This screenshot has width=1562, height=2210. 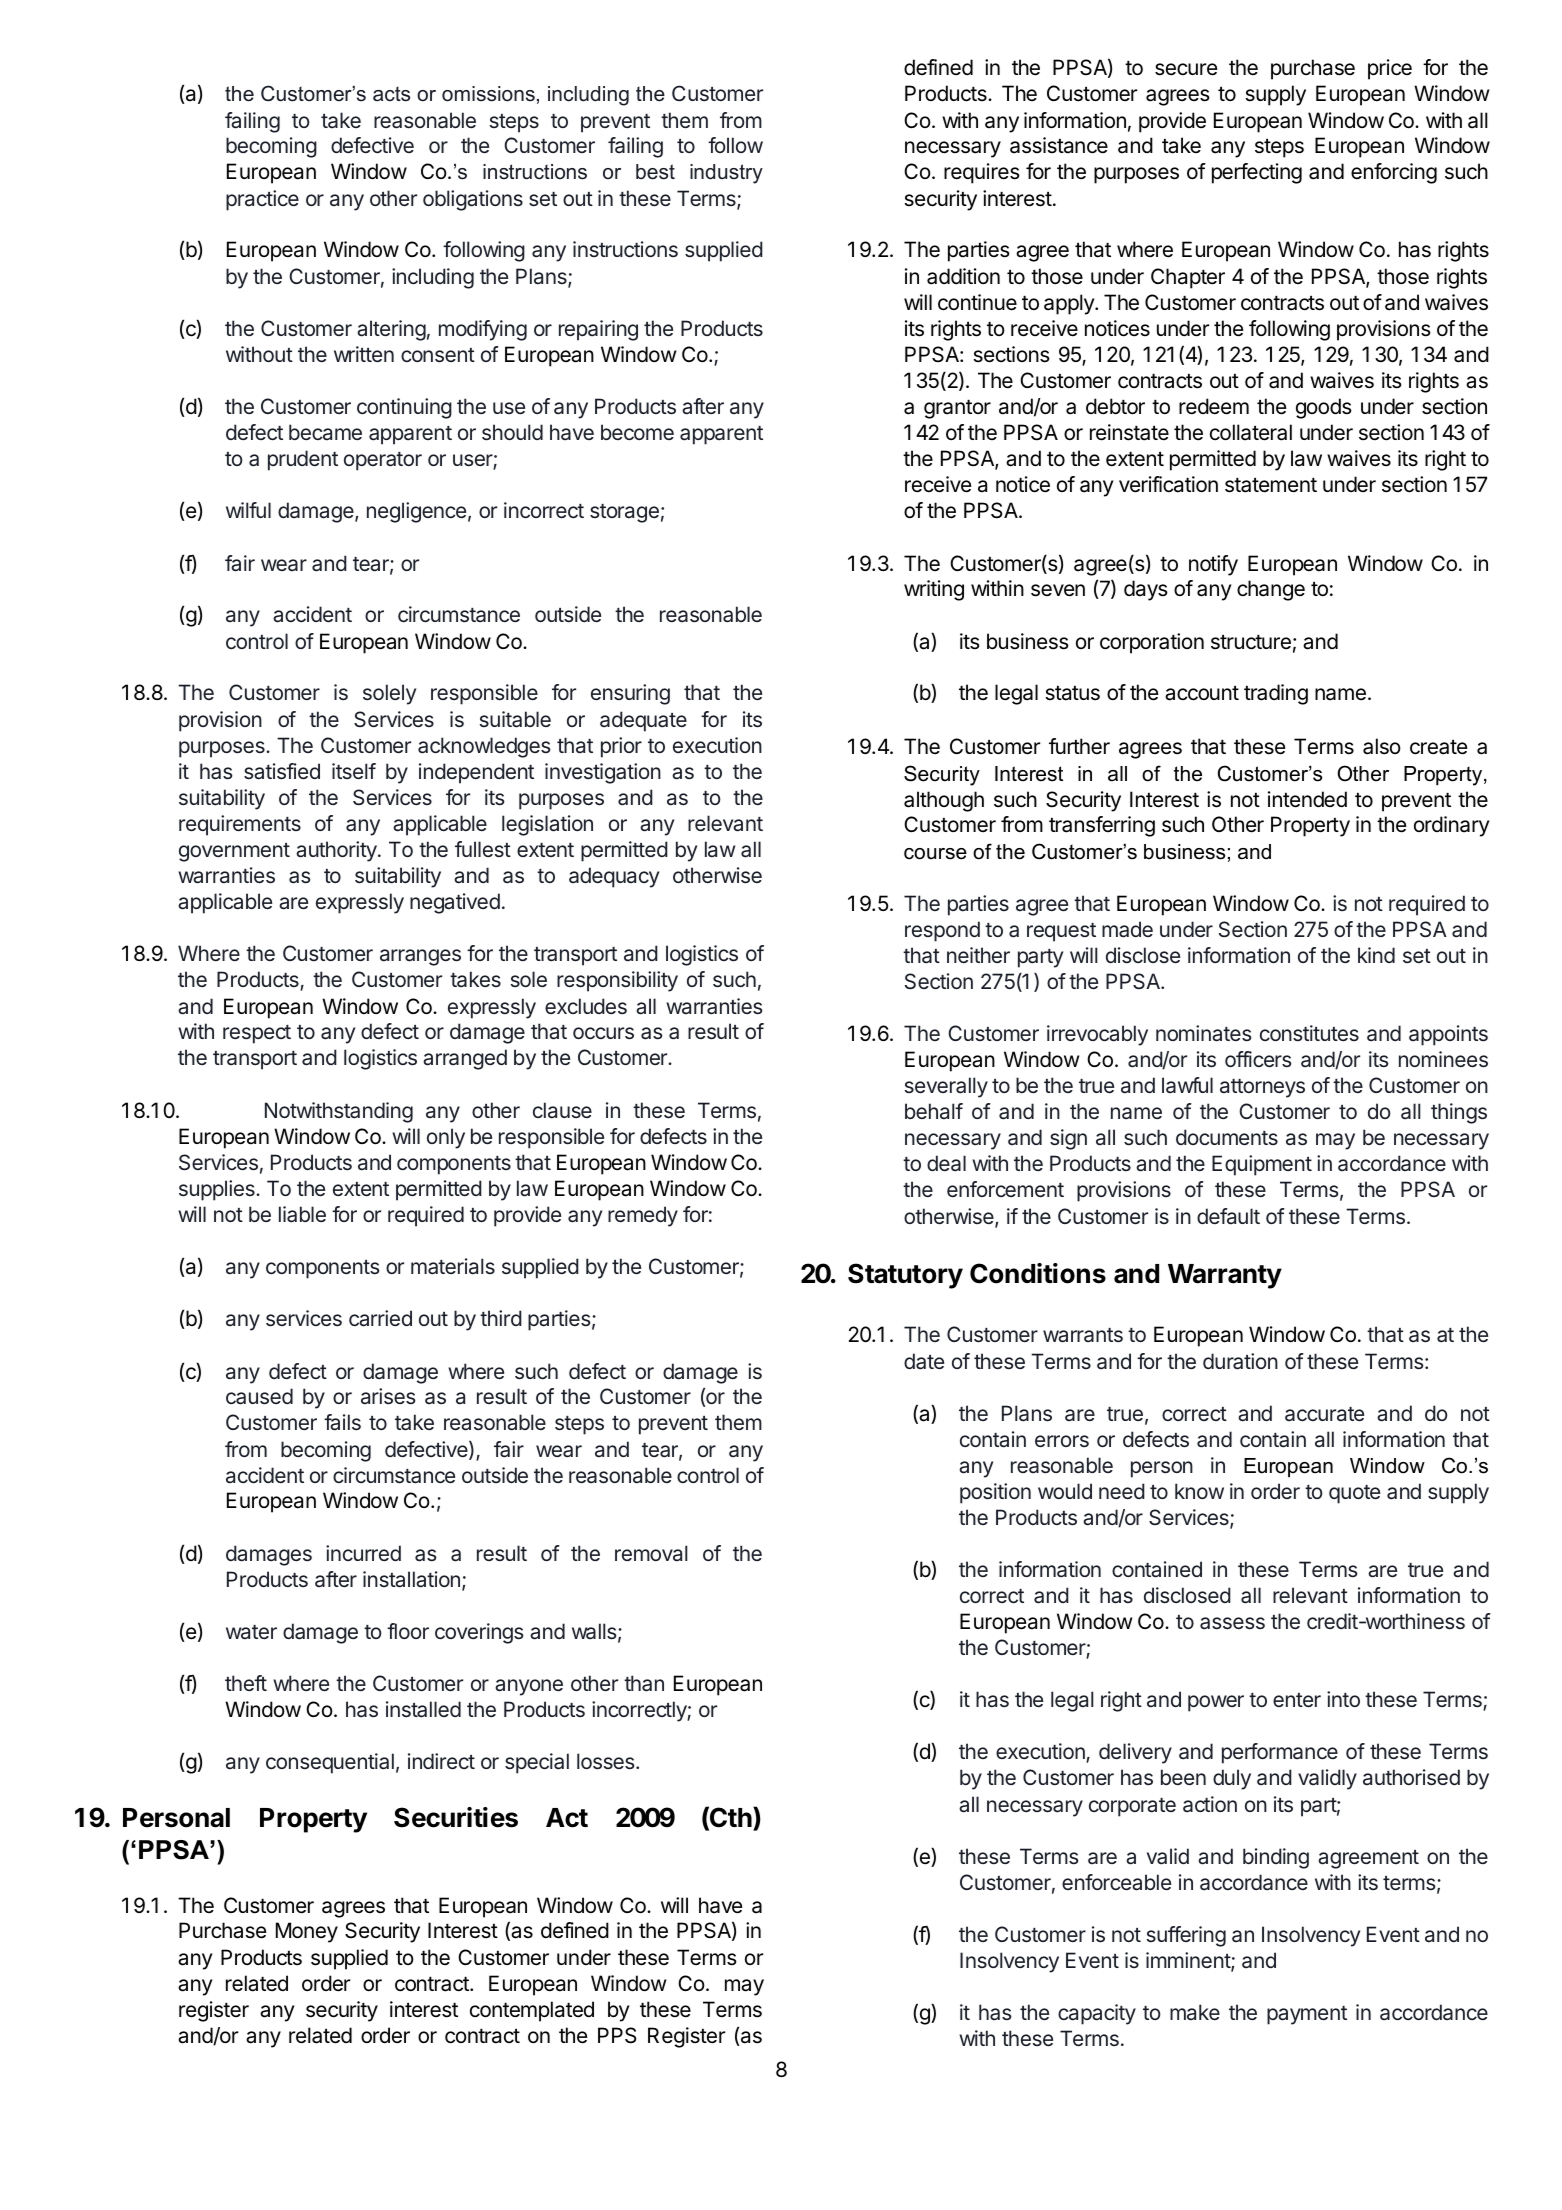 What do you see at coordinates (1257, 173) in the screenshot?
I see `perfecting` at bounding box center [1257, 173].
